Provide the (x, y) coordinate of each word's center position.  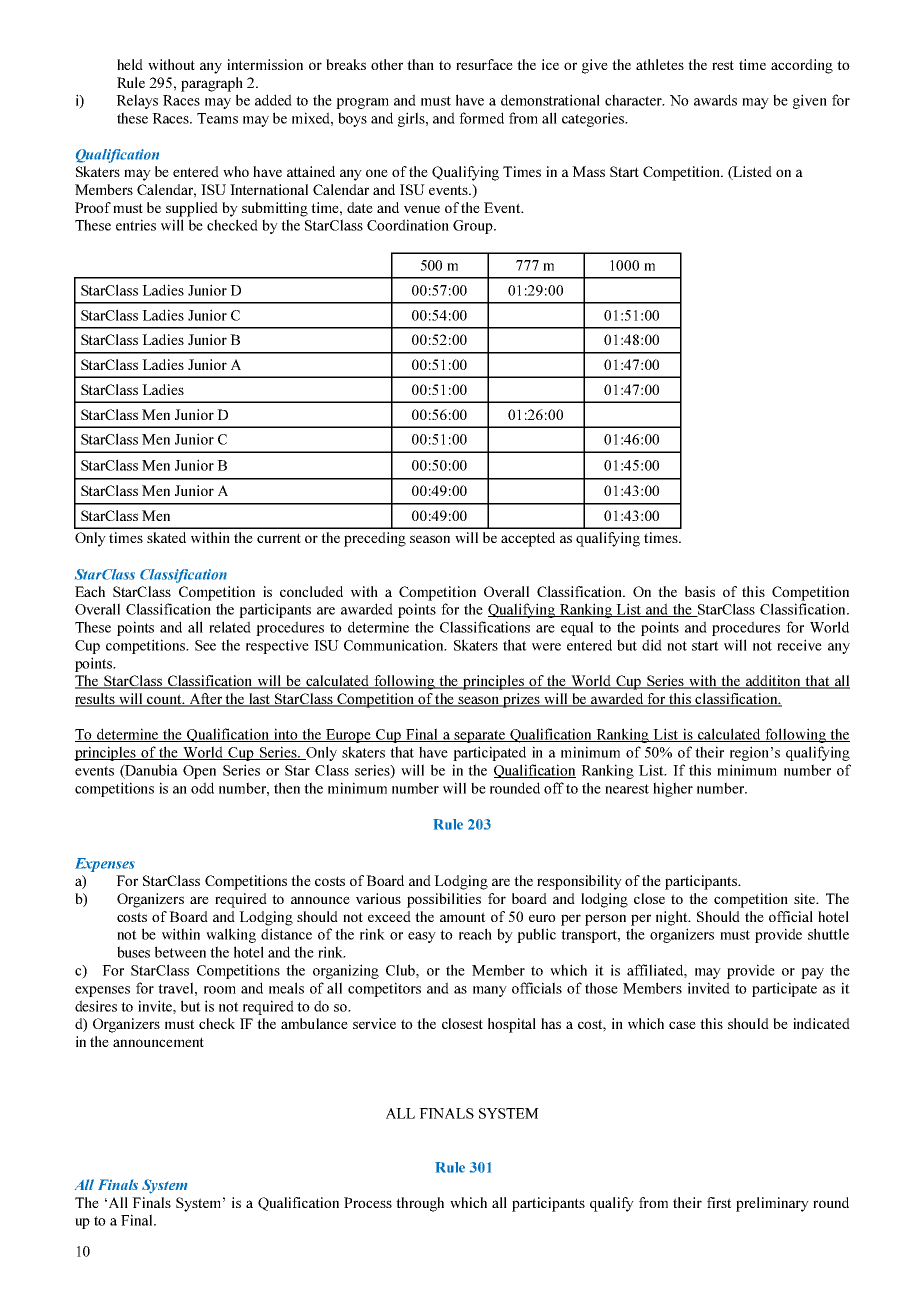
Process (368, 1202)
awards (715, 100)
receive (799, 645)
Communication (395, 645)
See (205, 645)
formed (481, 118)
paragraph (212, 84)
